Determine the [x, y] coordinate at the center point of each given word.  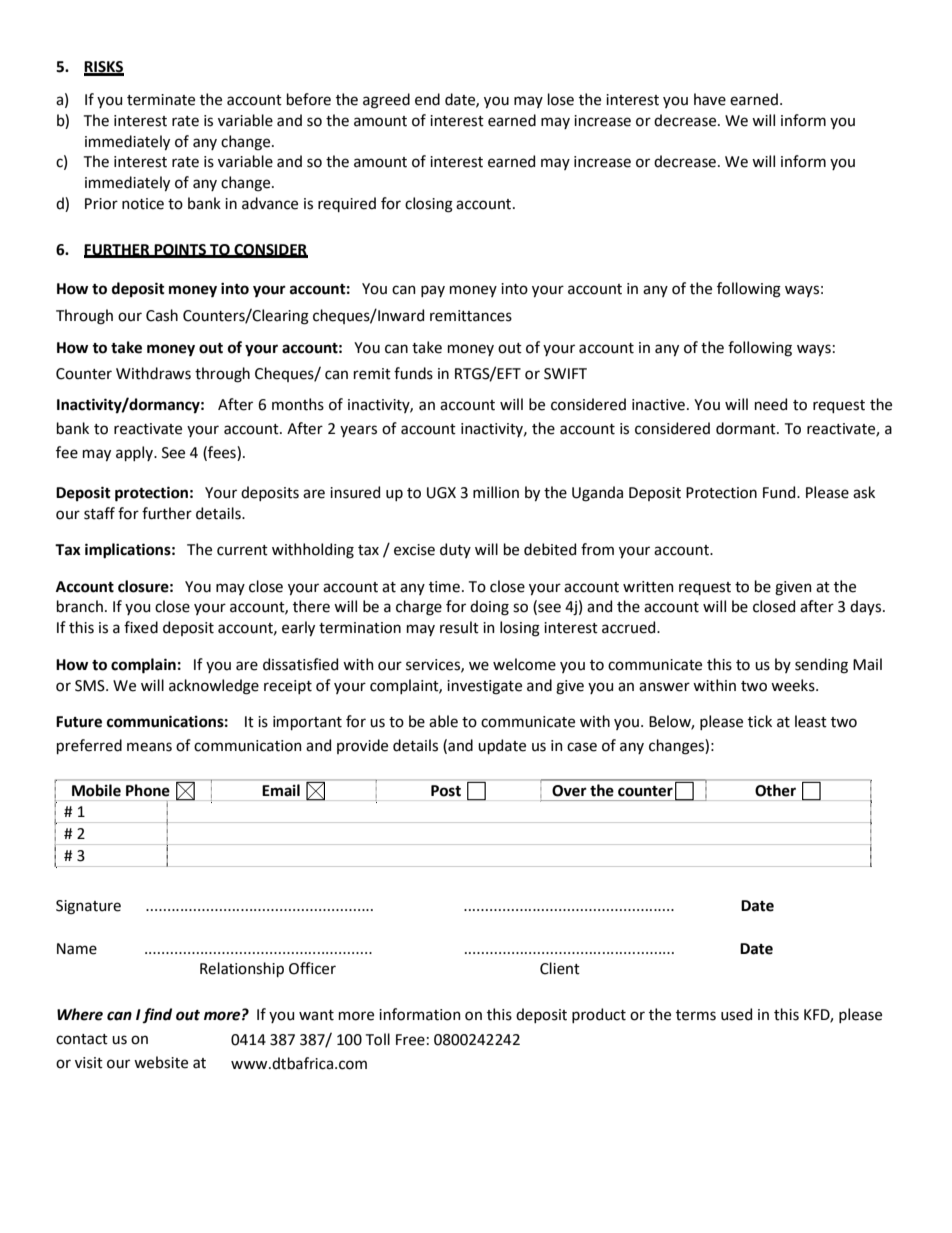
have [710, 99]
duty [455, 550]
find [157, 1015]
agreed [386, 101]
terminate [161, 100]
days [867, 607]
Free [410, 1040]
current [242, 550]
